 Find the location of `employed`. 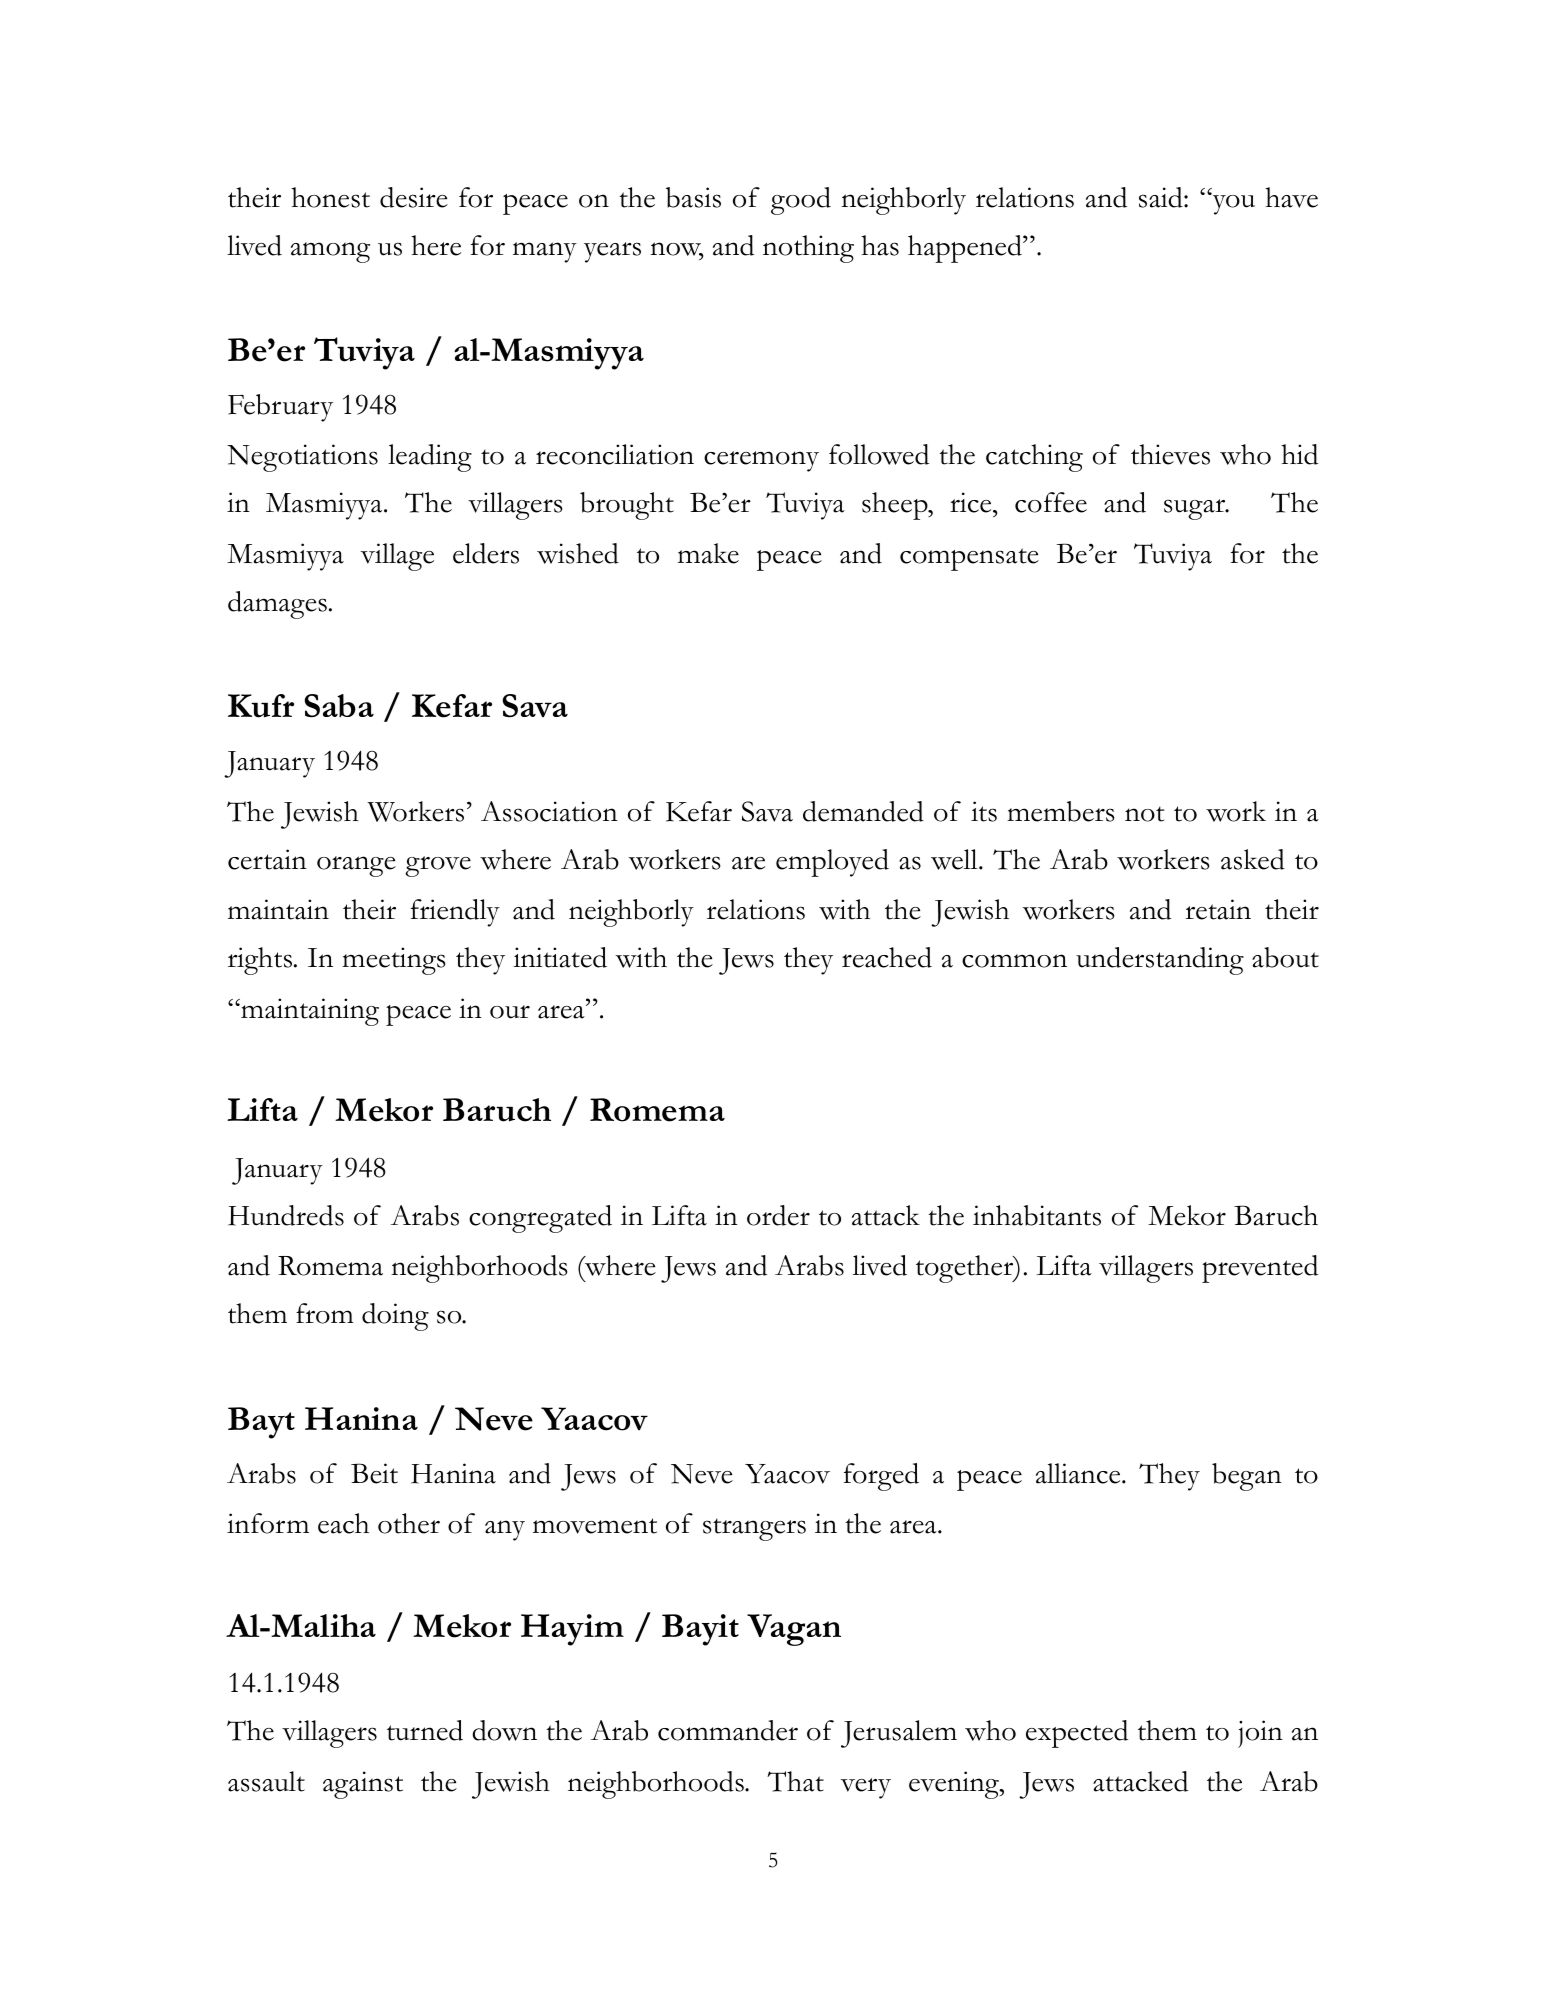

employed is located at coordinates (832, 863).
